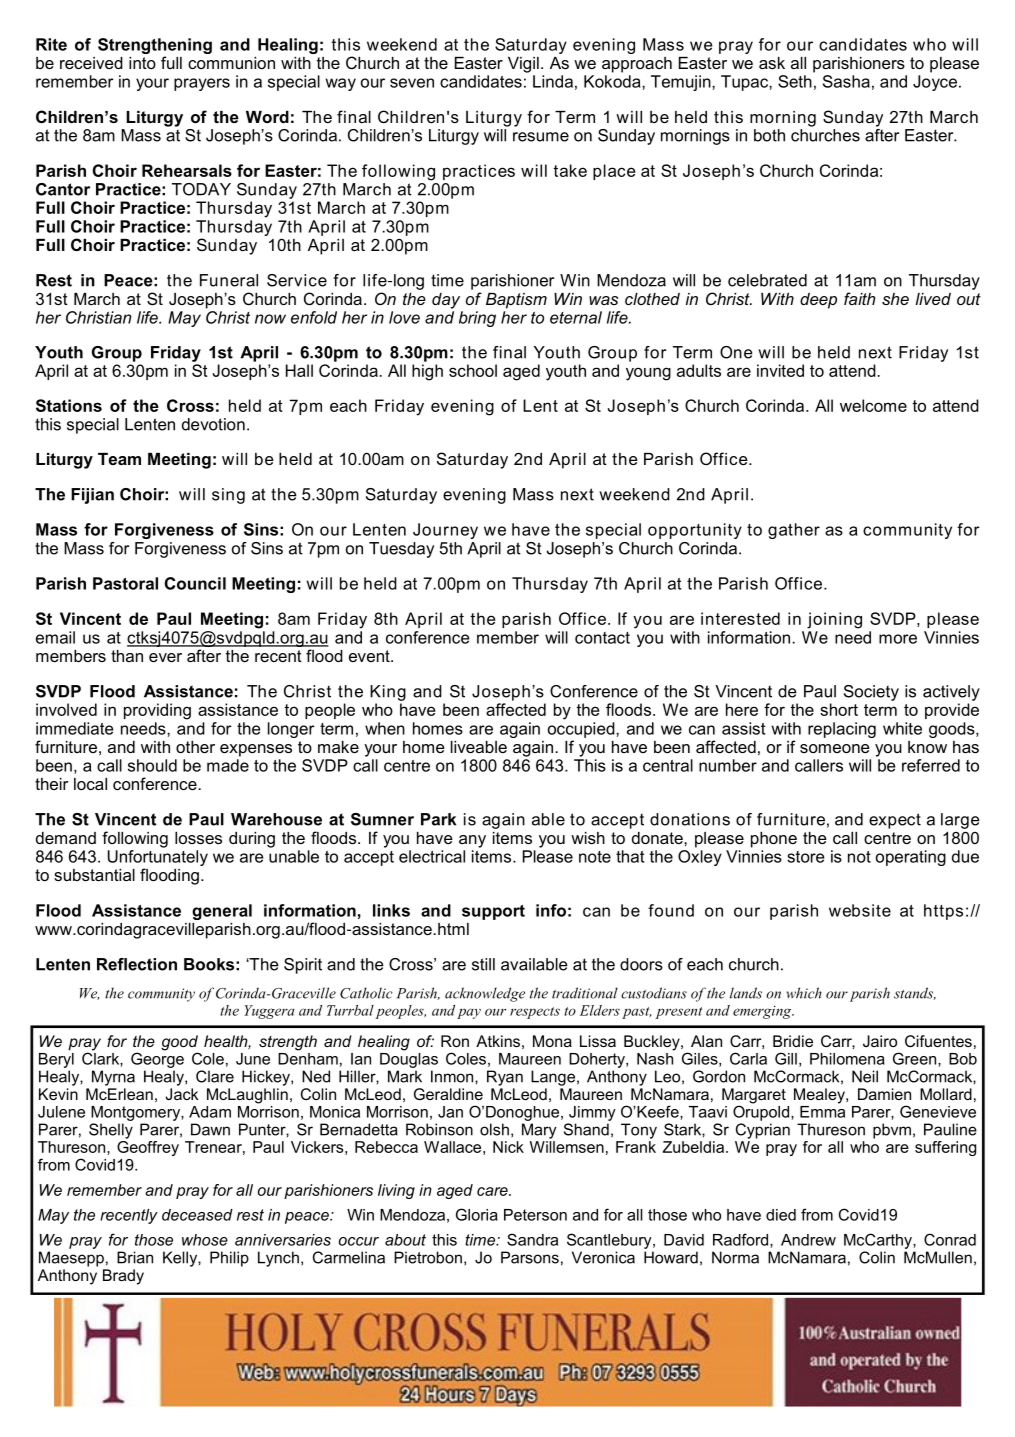 This document has width=1015, height=1437. What do you see at coordinates (165, 657) in the document?
I see `ever` at bounding box center [165, 657].
